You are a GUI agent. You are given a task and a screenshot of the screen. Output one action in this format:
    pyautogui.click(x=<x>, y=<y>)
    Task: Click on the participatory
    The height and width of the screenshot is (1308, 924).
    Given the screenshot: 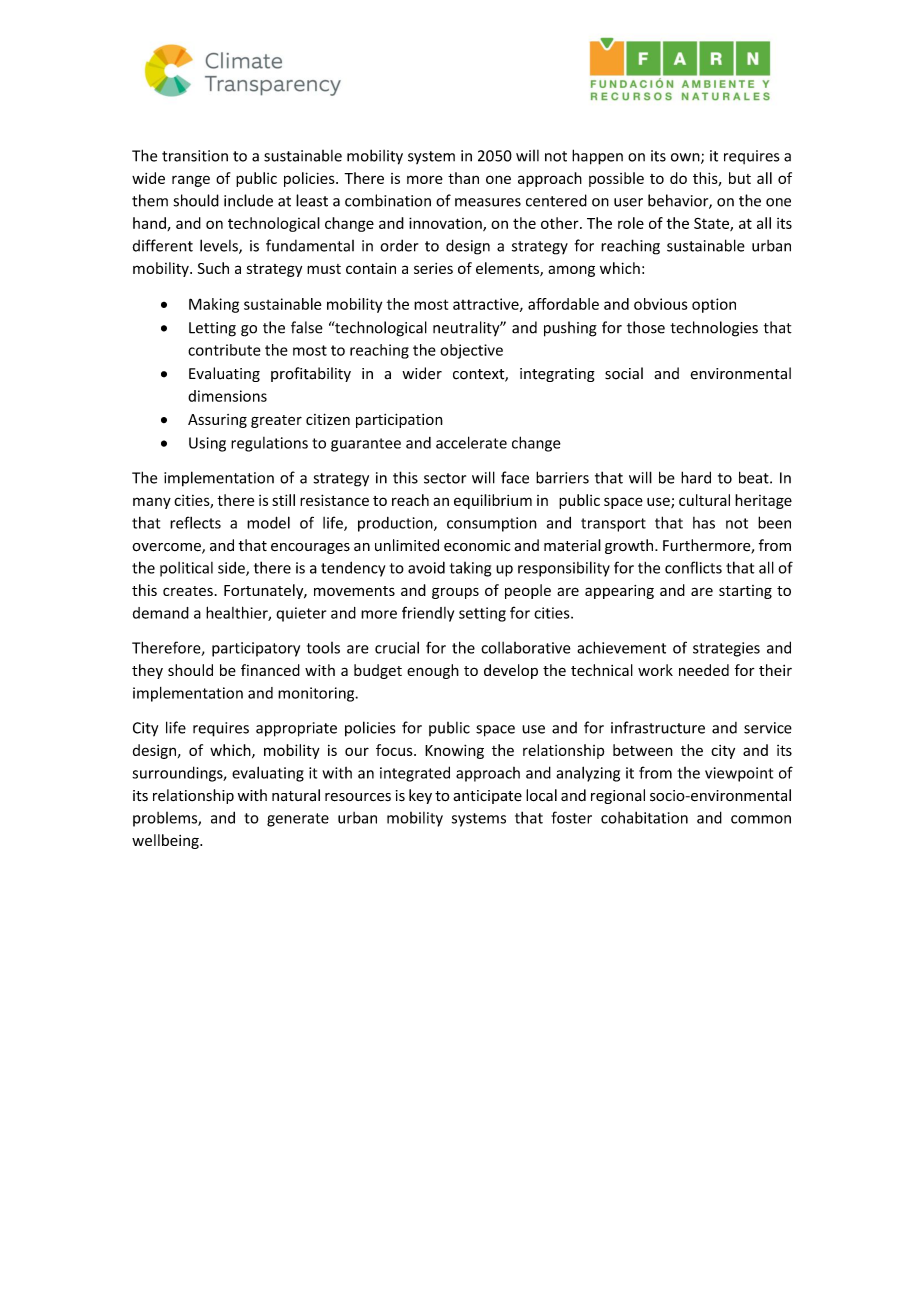 What is the action you would take?
    pyautogui.click(x=256, y=649)
